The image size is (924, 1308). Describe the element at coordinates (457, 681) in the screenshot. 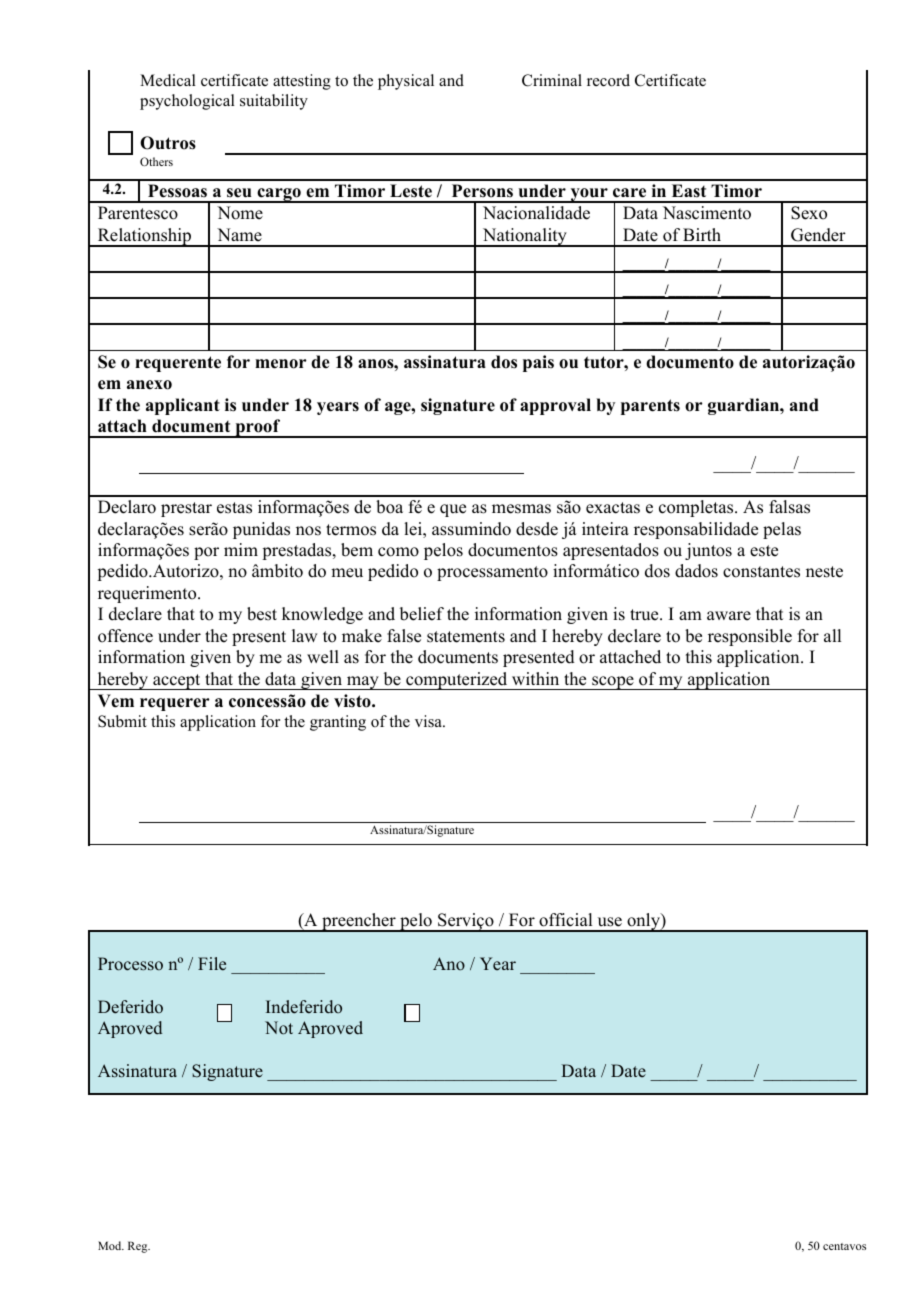

I see `computerized` at that location.
